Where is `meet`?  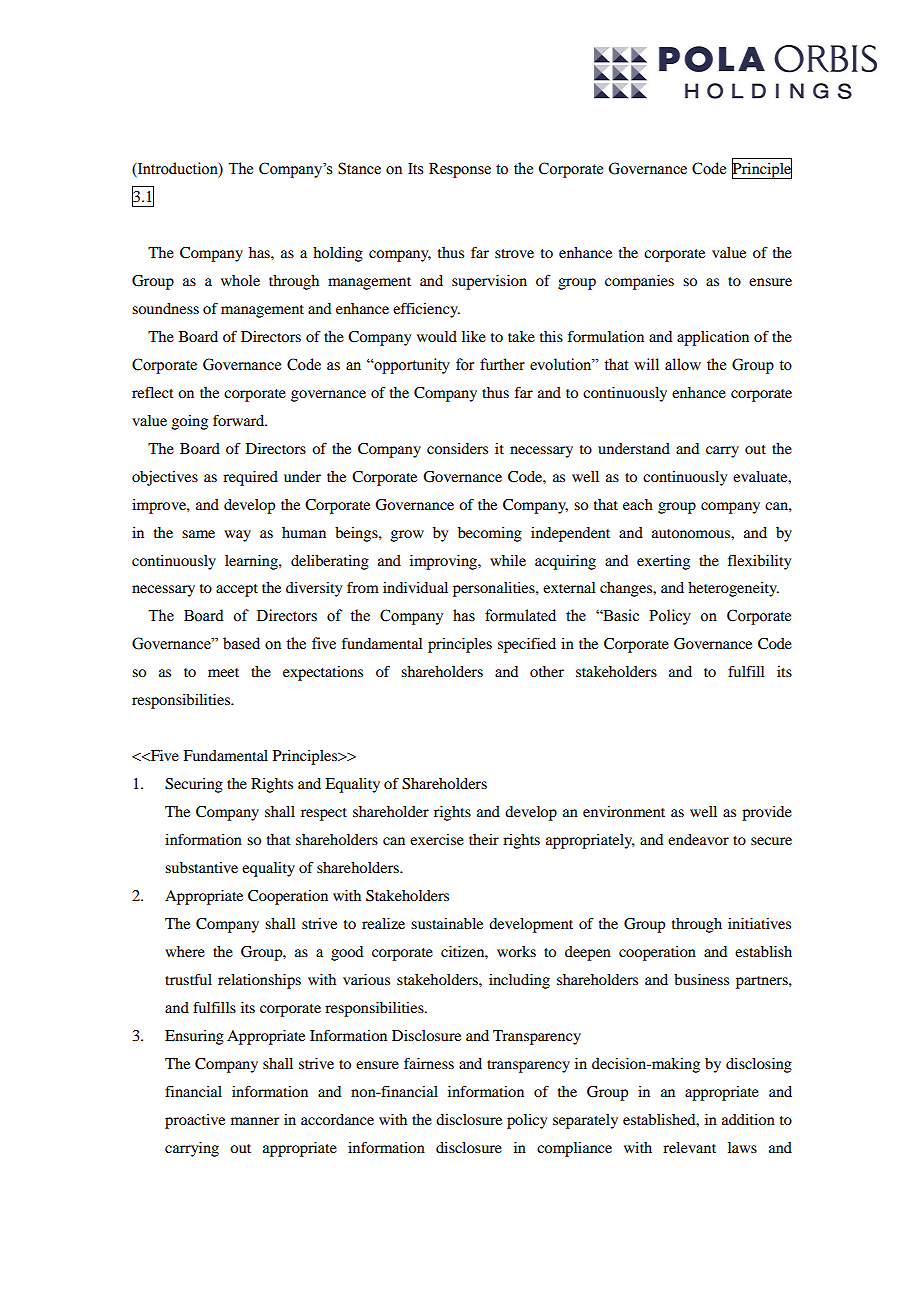
meet is located at coordinates (223, 672).
